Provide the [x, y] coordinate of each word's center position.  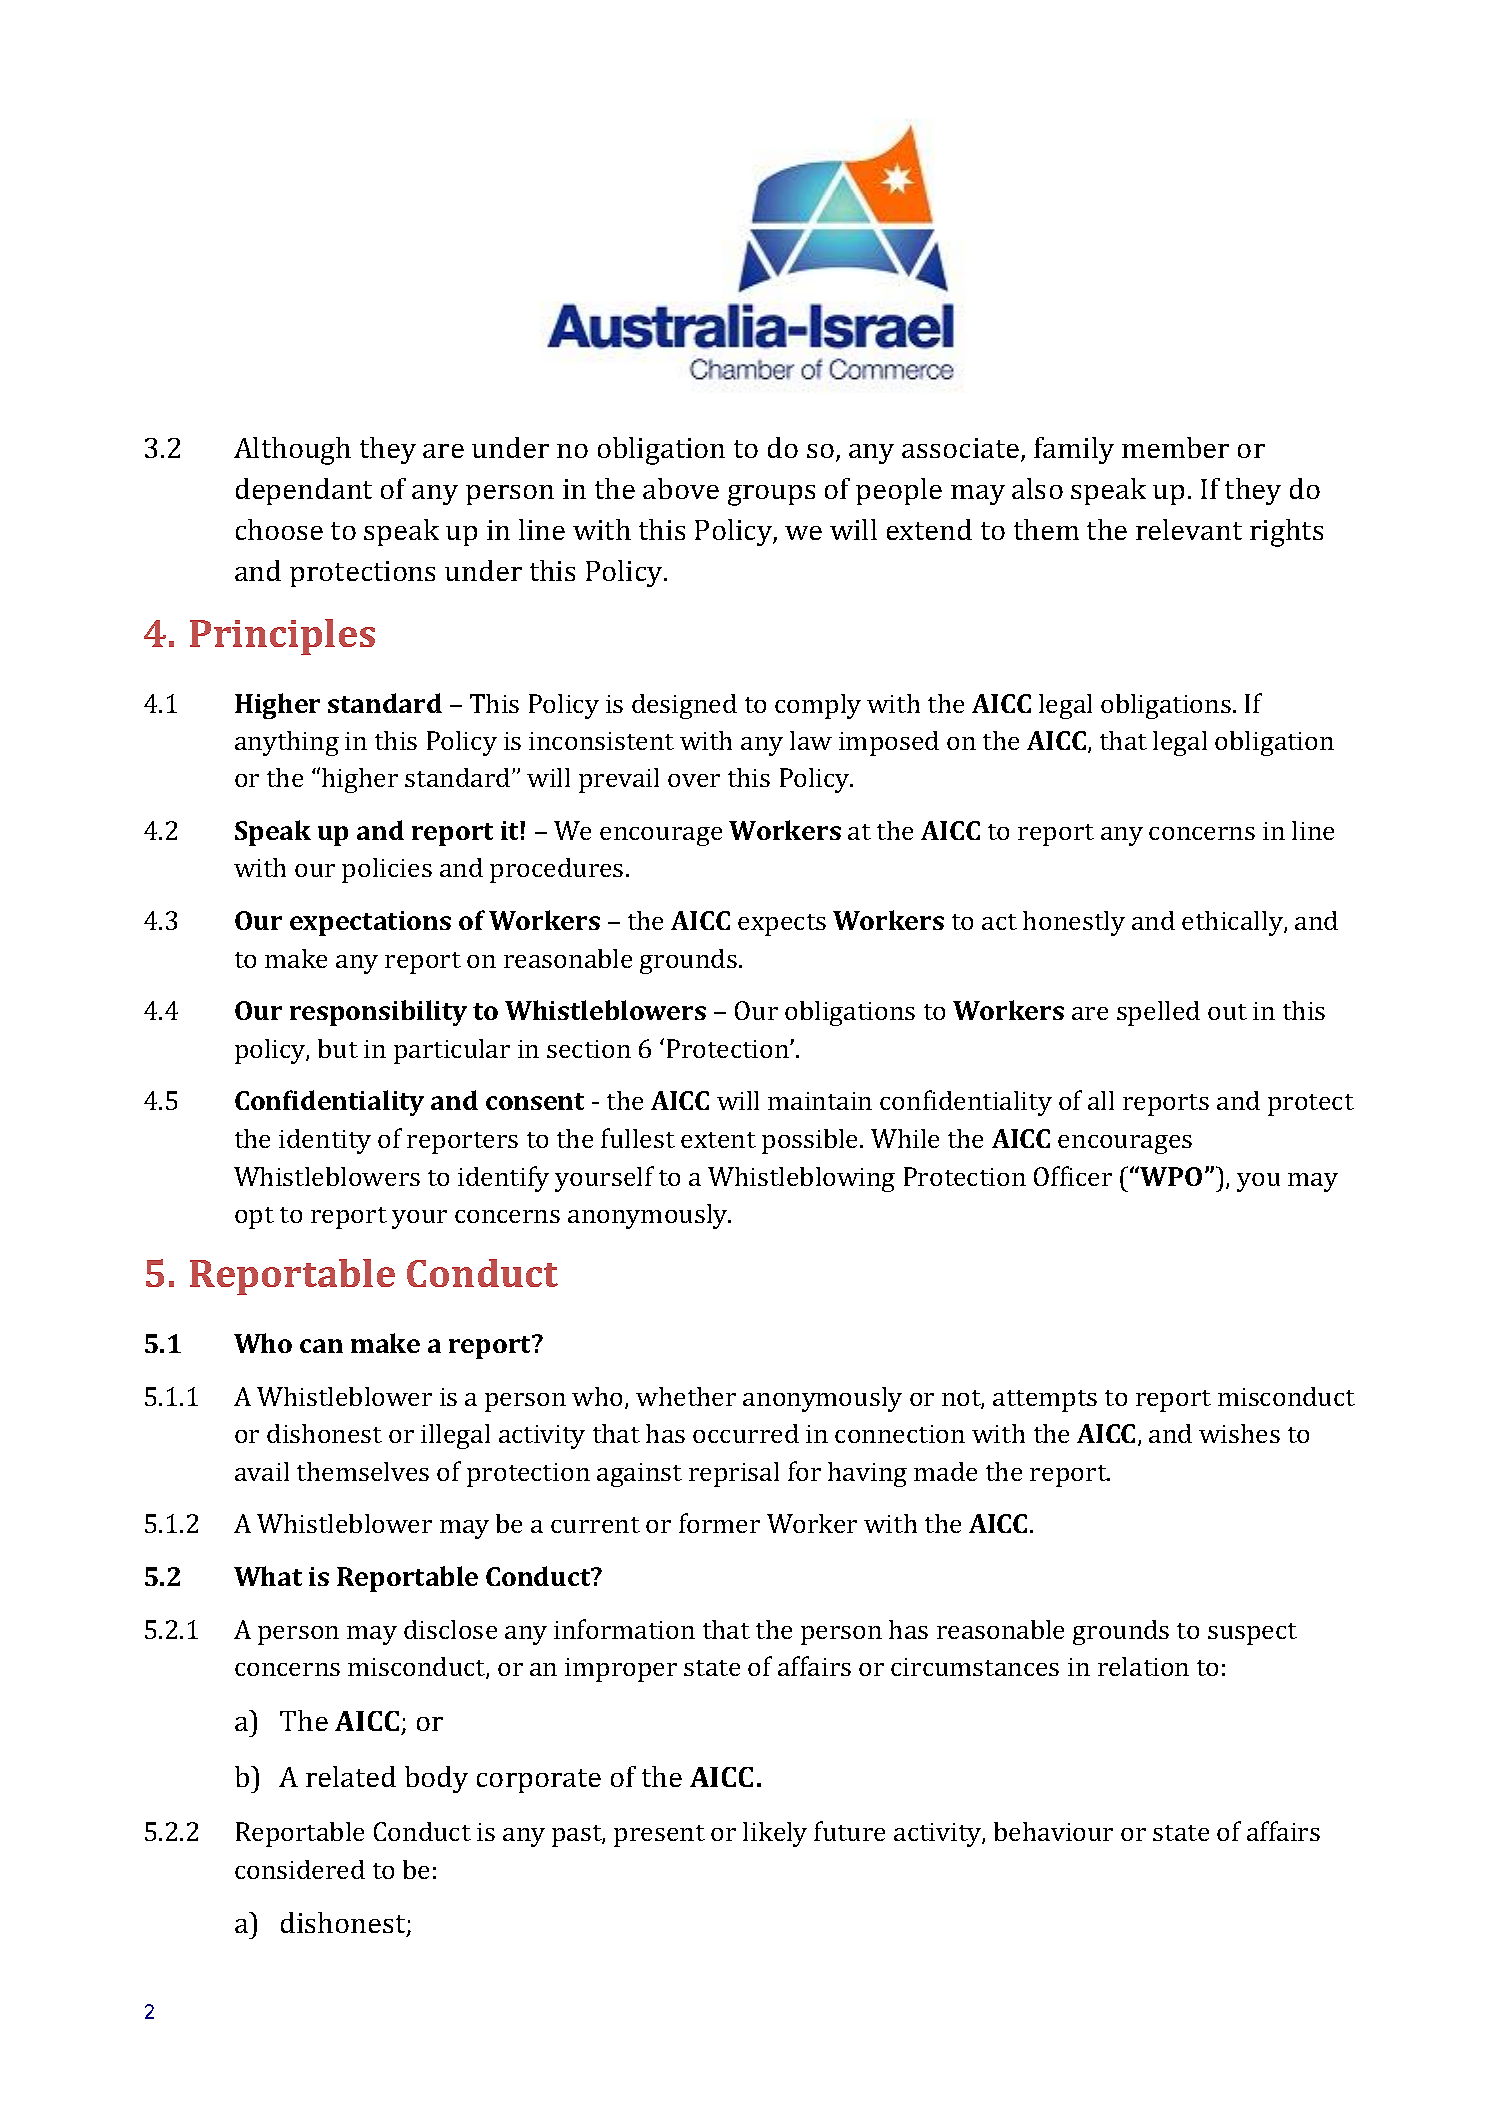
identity [325, 1141]
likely [775, 1834]
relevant [1189, 529]
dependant [304, 491]
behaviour [1053, 1831]
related [351, 1776]
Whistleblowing [801, 1179]
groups [771, 495]
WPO [1171, 1176]
